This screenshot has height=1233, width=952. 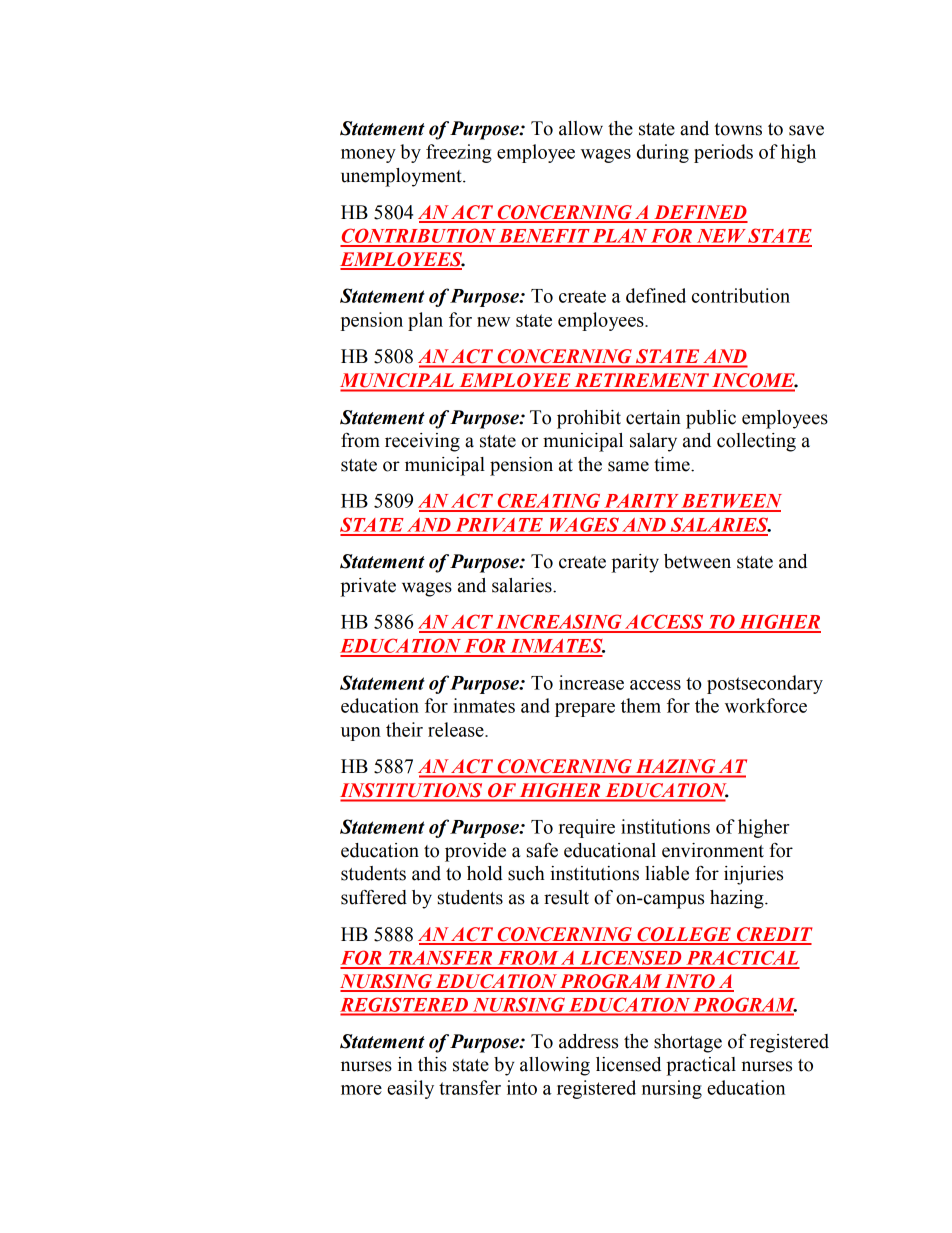 What do you see at coordinates (766, 705) in the screenshot?
I see `workforce` at bounding box center [766, 705].
